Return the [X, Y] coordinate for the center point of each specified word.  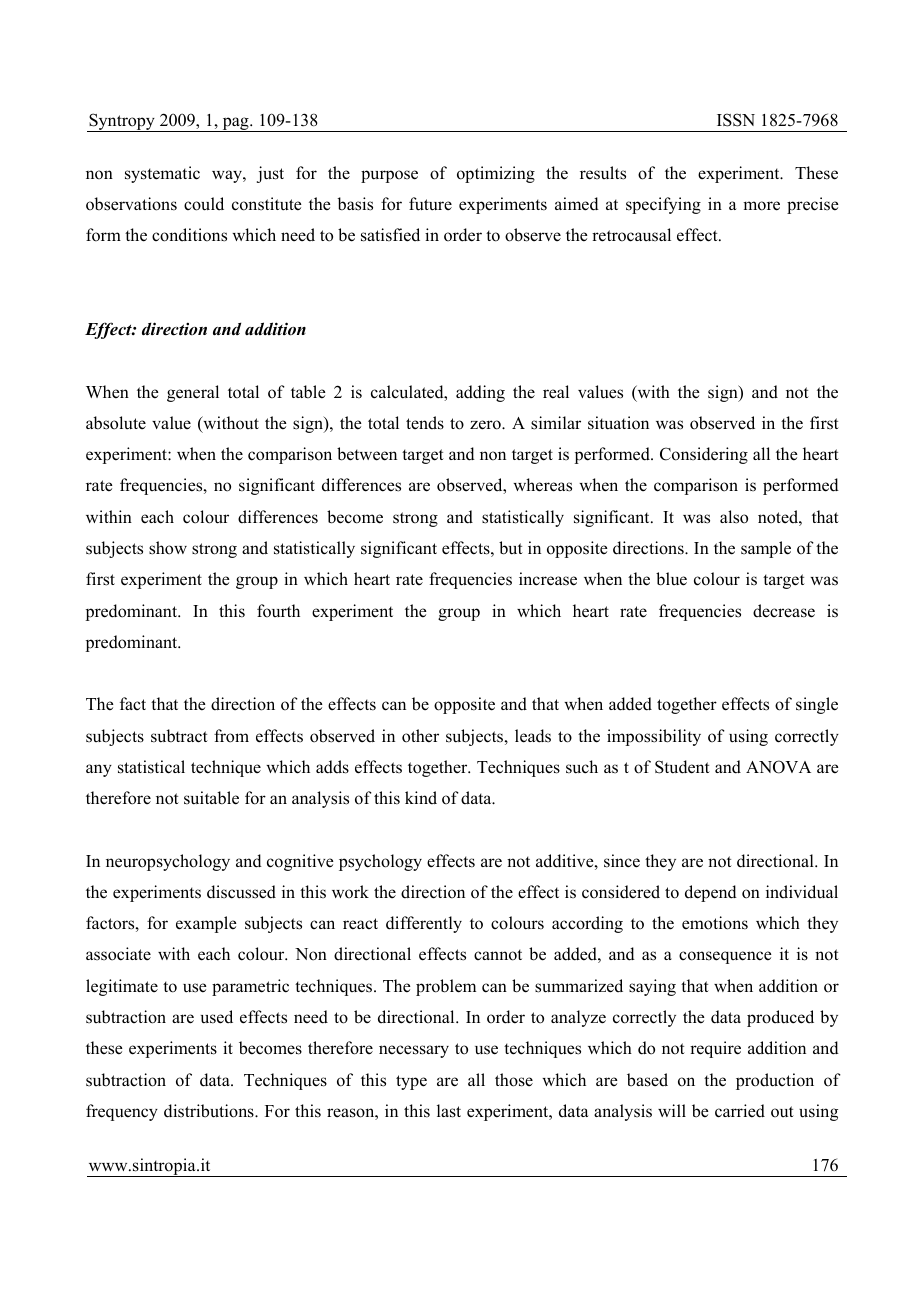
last [449, 1111]
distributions [210, 1111]
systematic [162, 174]
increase [548, 579]
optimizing [496, 174]
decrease [784, 611]
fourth [278, 611]
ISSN [736, 120]
